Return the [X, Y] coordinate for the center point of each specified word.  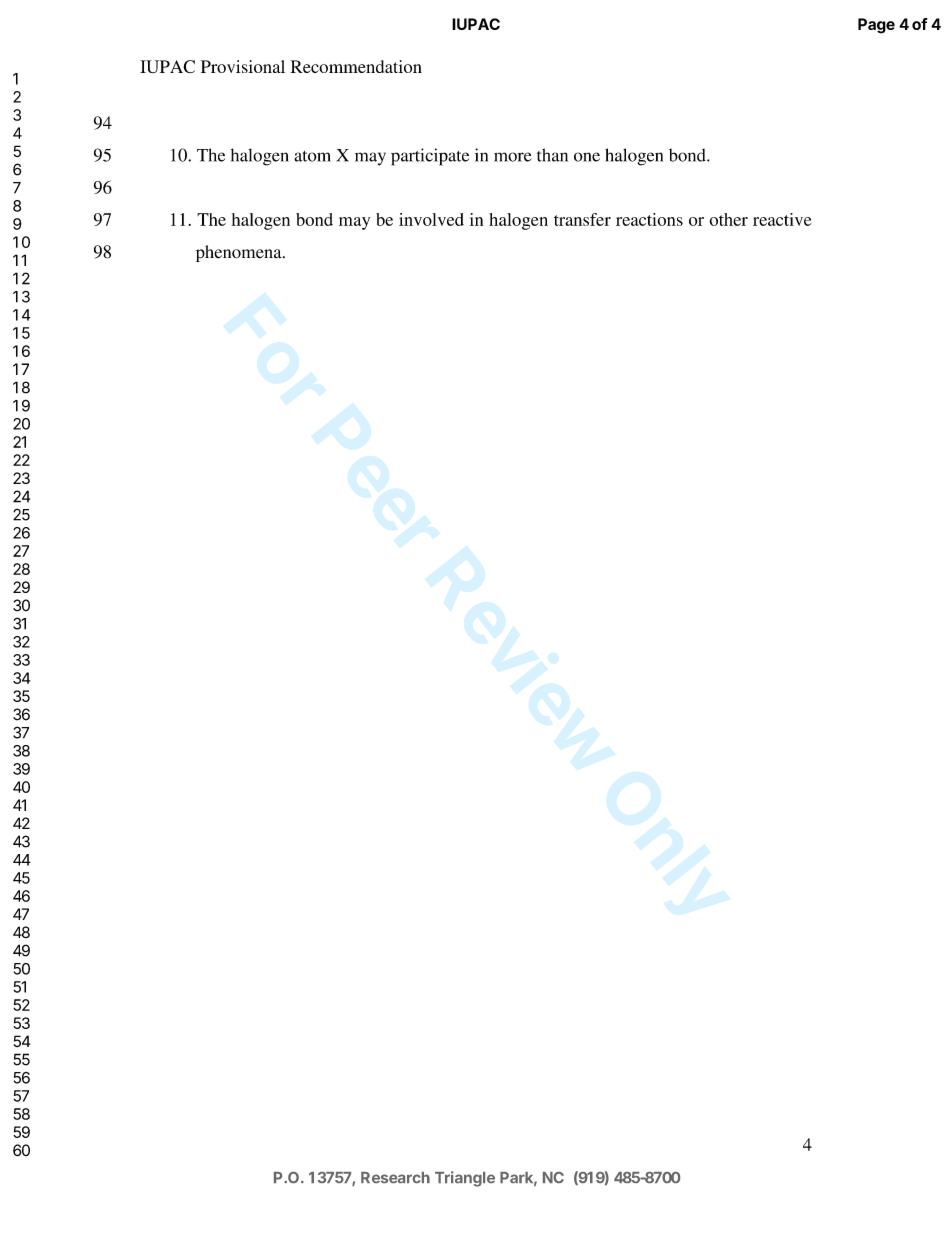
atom [312, 156]
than [552, 155]
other [728, 219]
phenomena [240, 253]
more [513, 157]
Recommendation [356, 66]
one [587, 157]
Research [395, 1177]
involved [431, 219]
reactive [782, 219]
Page [876, 26]
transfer [582, 219]
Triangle [465, 1179]
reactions [649, 219]
